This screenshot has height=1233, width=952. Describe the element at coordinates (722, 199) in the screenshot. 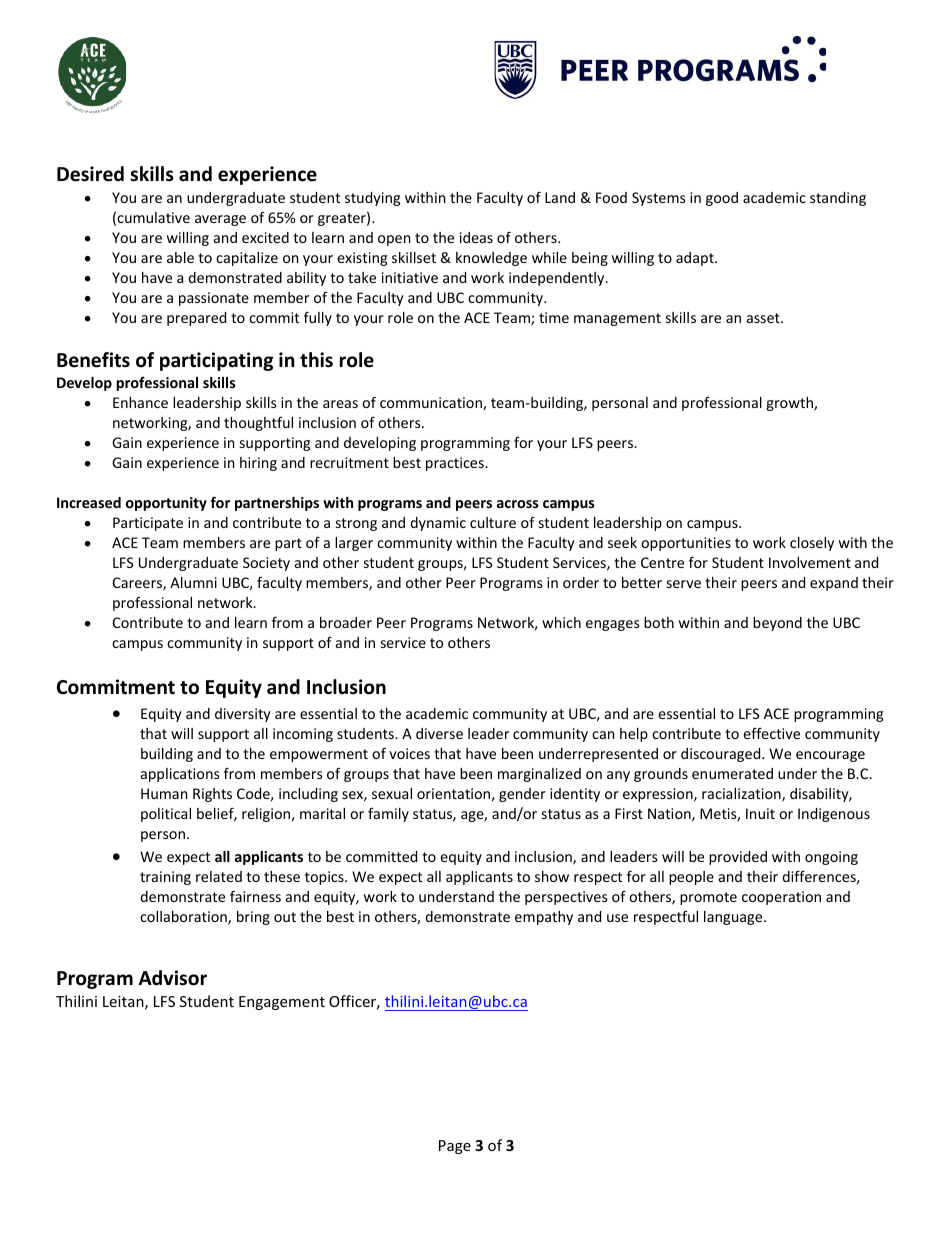

I see `good` at that location.
